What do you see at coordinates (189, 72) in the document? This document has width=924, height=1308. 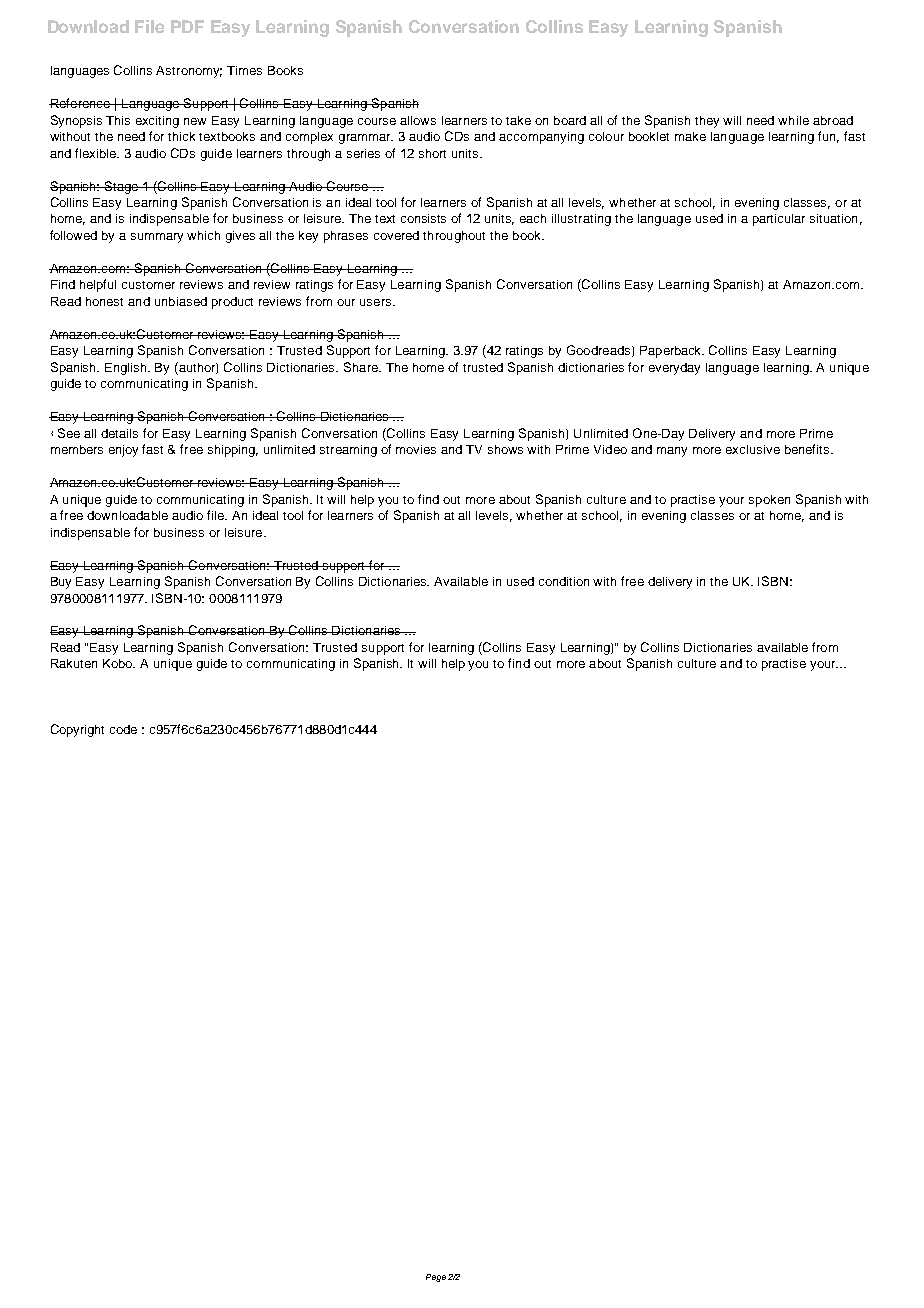 I see `Astronomy` at bounding box center [189, 72].
